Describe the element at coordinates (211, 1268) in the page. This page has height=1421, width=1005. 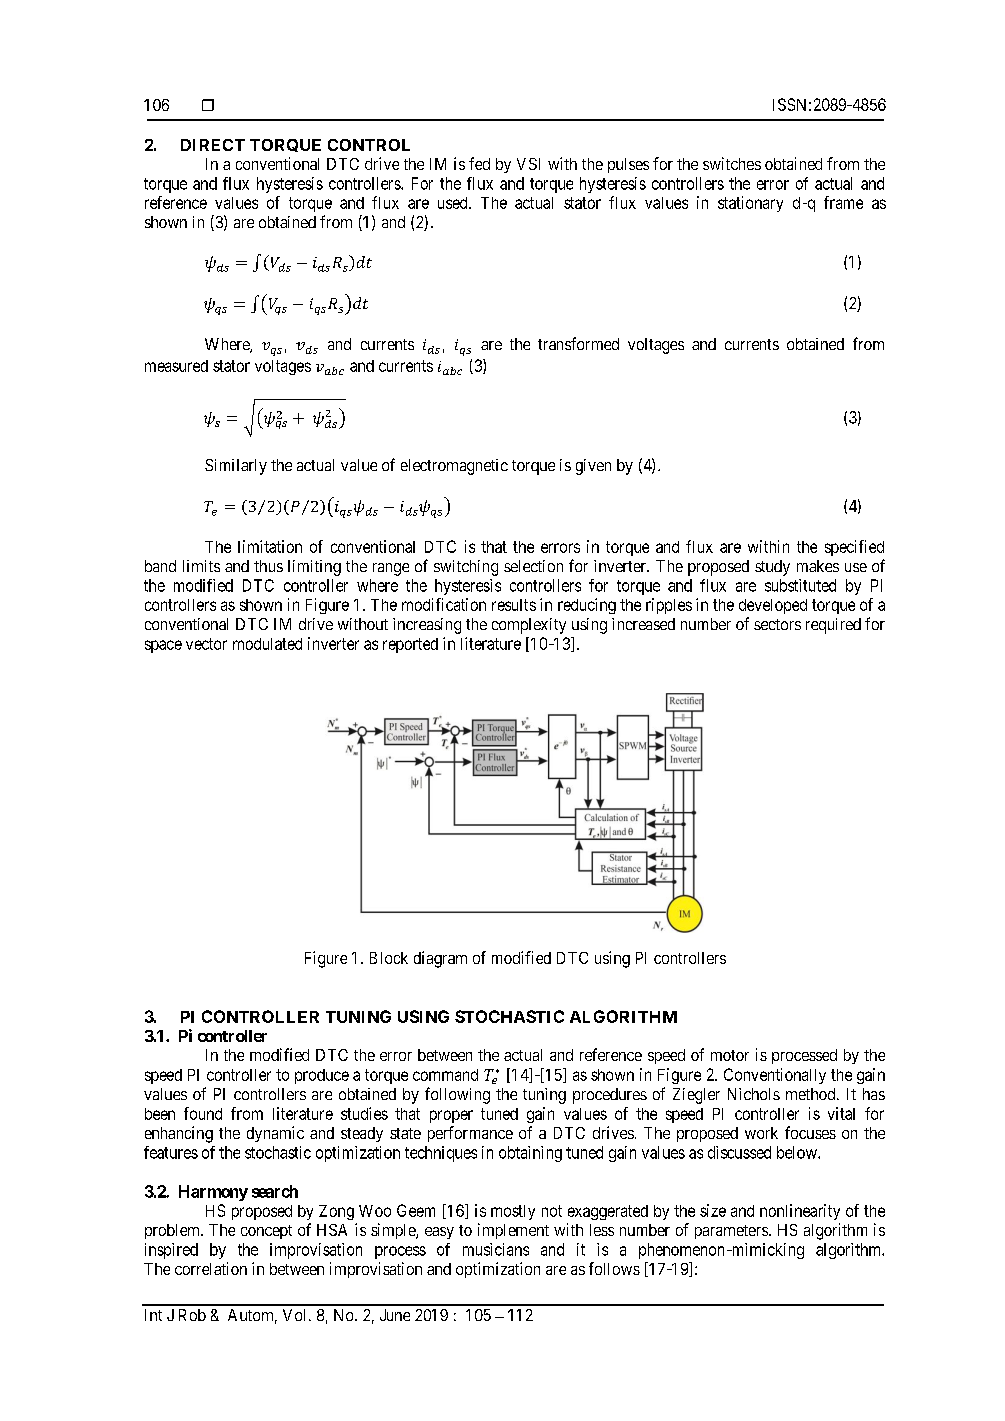
I see `correlation` at that location.
